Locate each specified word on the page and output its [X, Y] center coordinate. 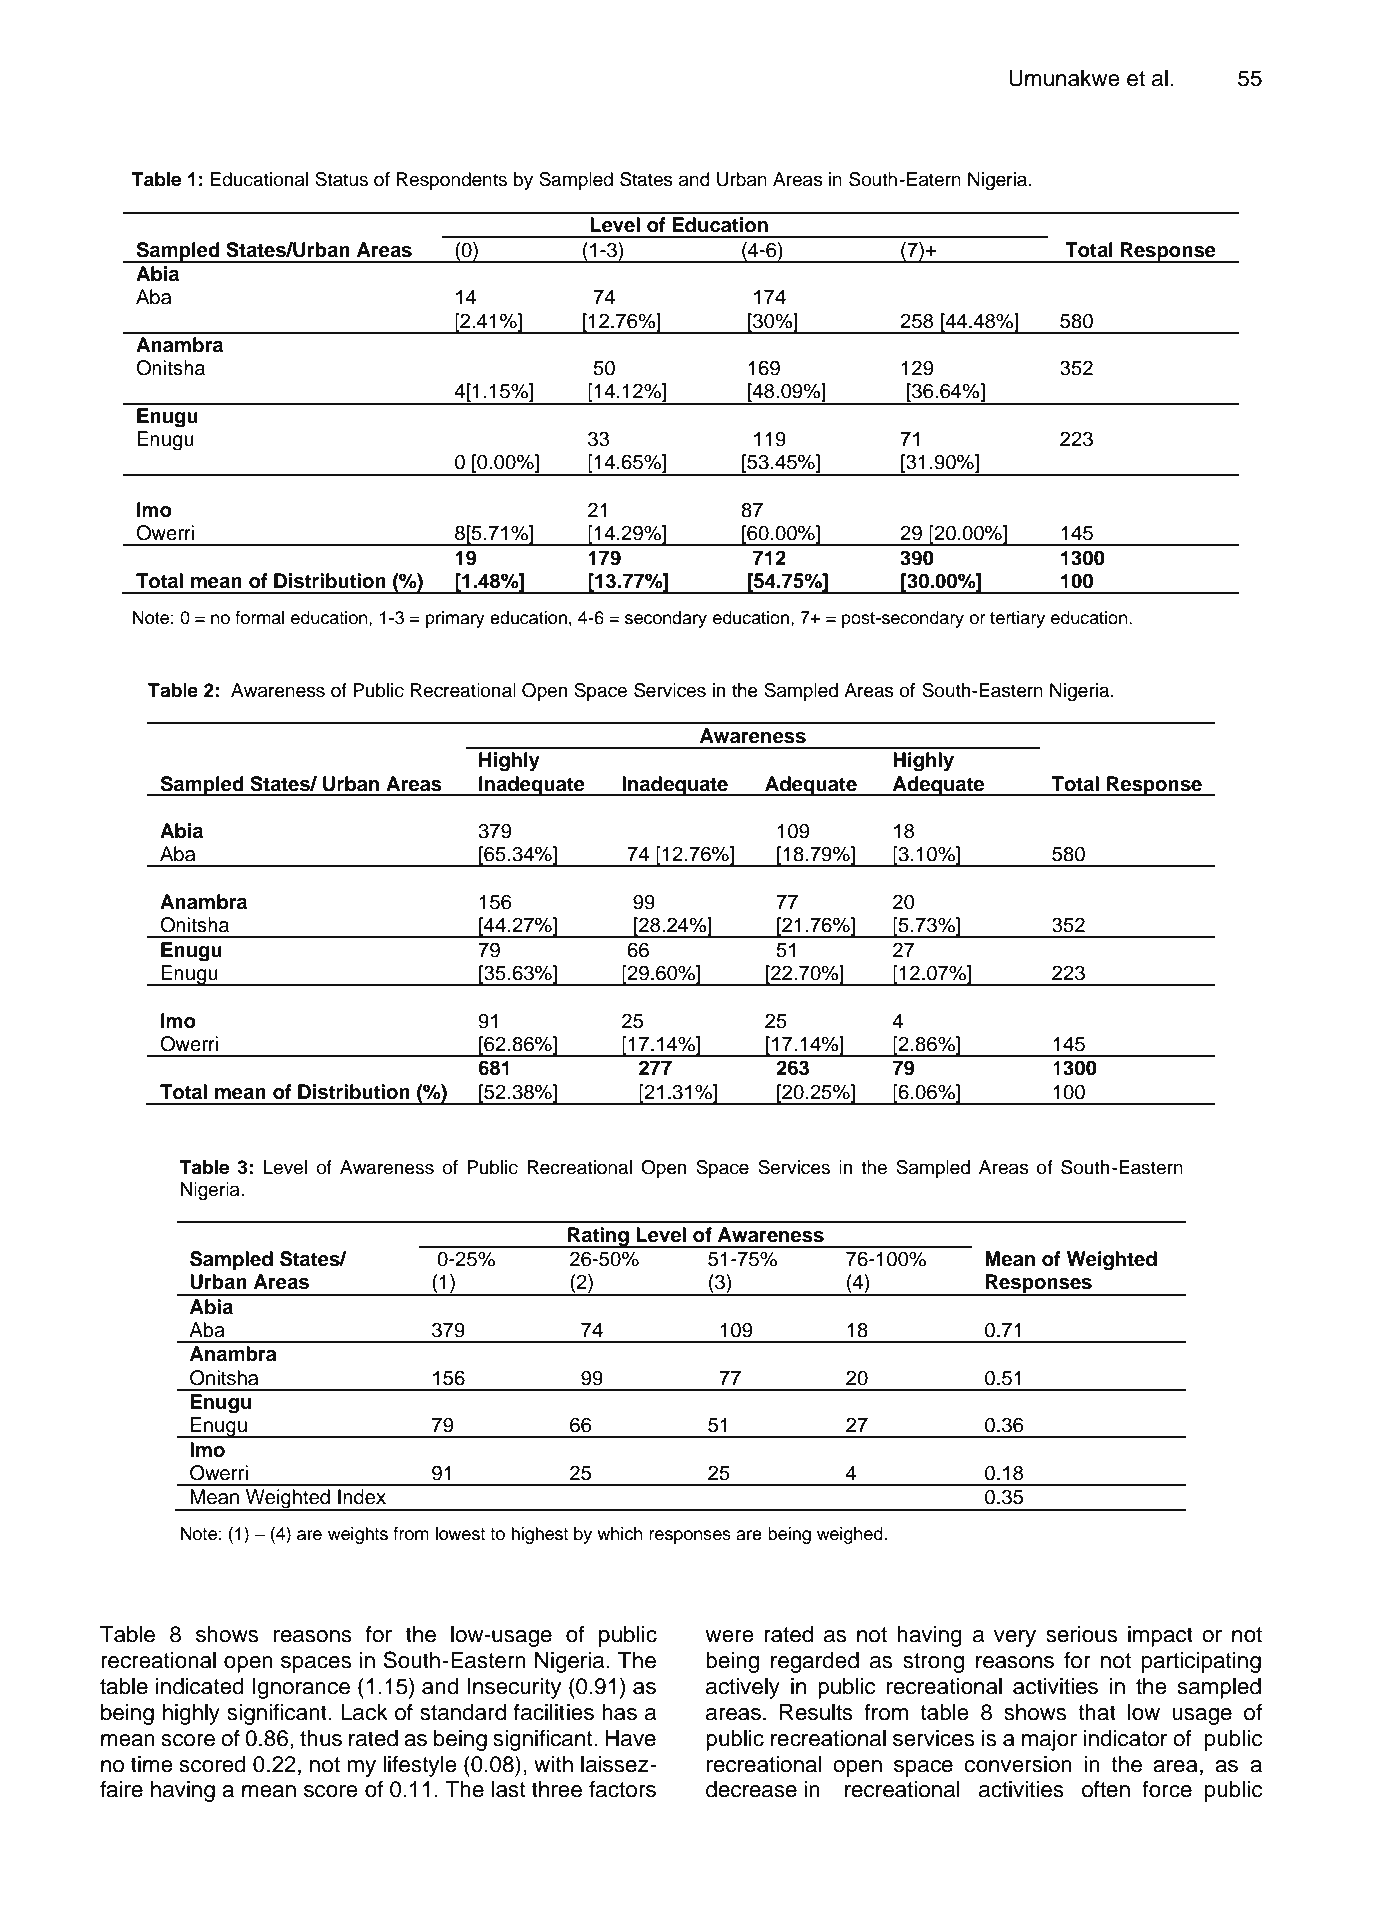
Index [362, 1497]
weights [358, 1535]
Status [341, 179]
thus [321, 1738]
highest [539, 1535]
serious [1081, 1634]
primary [455, 619]
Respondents [451, 181]
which [620, 1534]
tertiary [1017, 619]
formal [260, 618]
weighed [851, 1535]
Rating [598, 1237]
